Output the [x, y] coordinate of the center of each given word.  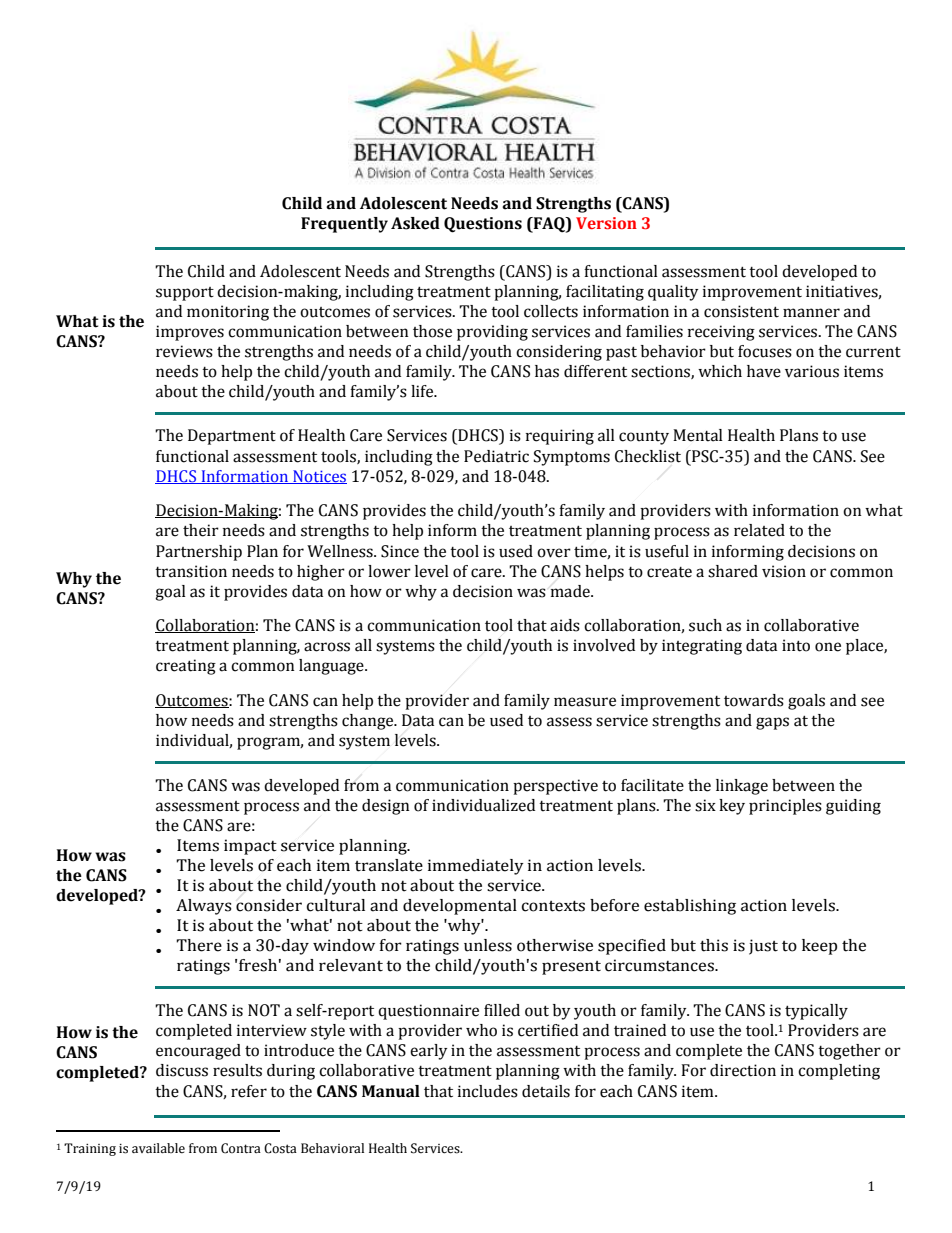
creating [186, 667]
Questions [483, 225]
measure [585, 702]
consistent [741, 311]
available [158, 1148]
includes [488, 1091]
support [185, 294]
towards [754, 700]
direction [743, 1070]
